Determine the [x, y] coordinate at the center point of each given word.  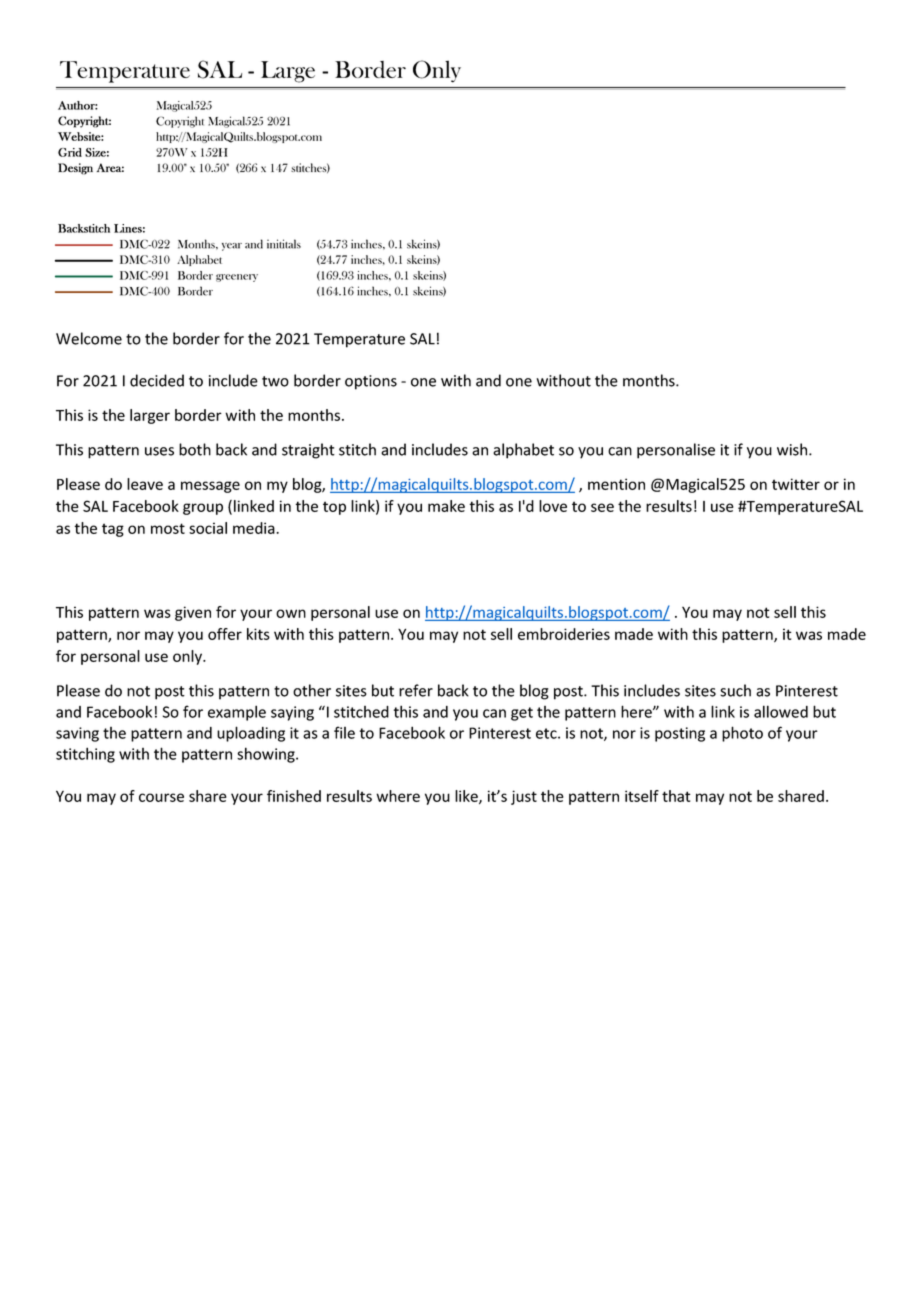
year [232, 247]
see [602, 507]
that [676, 796]
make [446, 506]
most [168, 528]
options [371, 382]
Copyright [180, 122]
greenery [237, 278]
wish [793, 449]
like [467, 797]
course [161, 797]
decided [157, 380]
